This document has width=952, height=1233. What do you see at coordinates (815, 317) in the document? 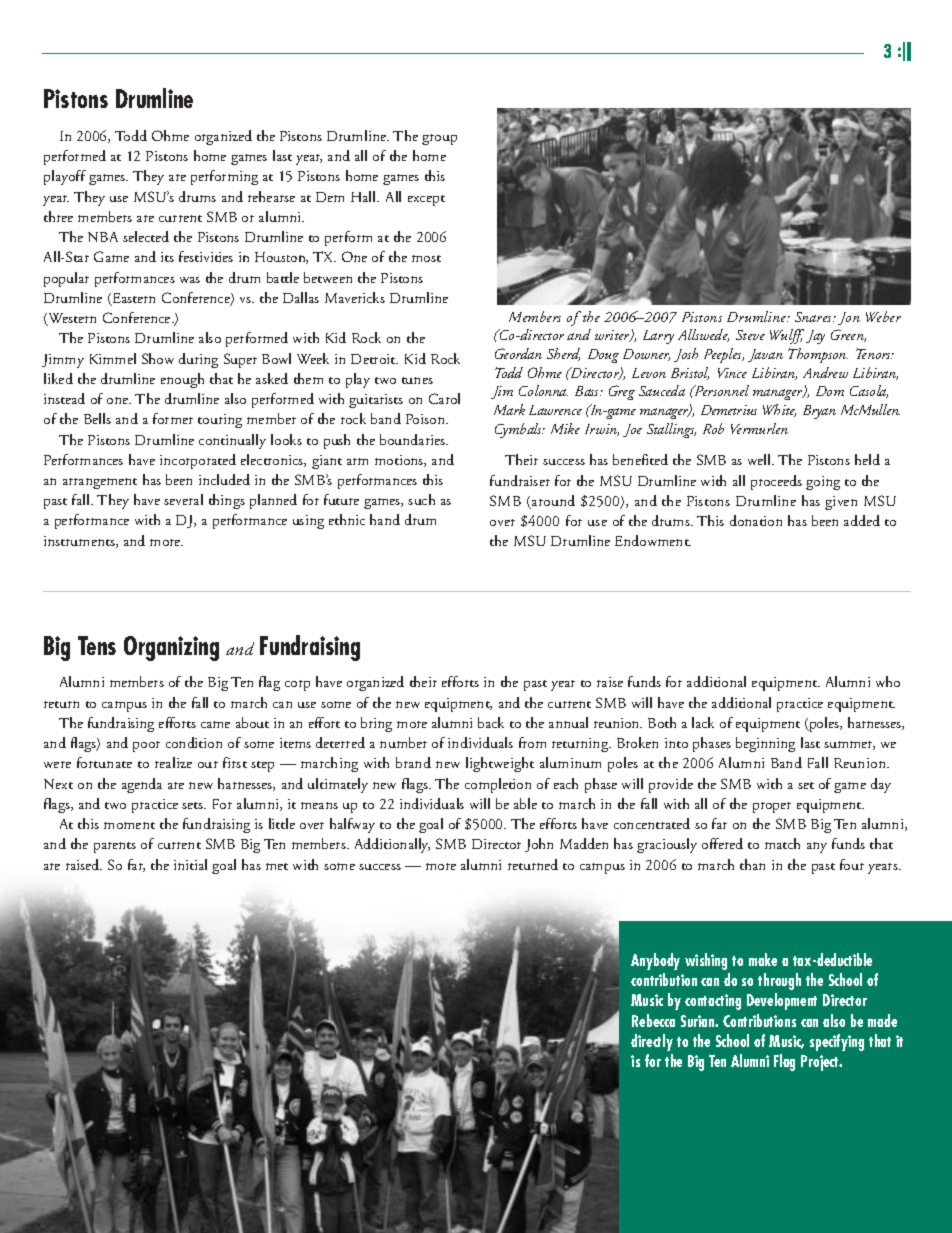
I see `Snares` at bounding box center [815, 317].
